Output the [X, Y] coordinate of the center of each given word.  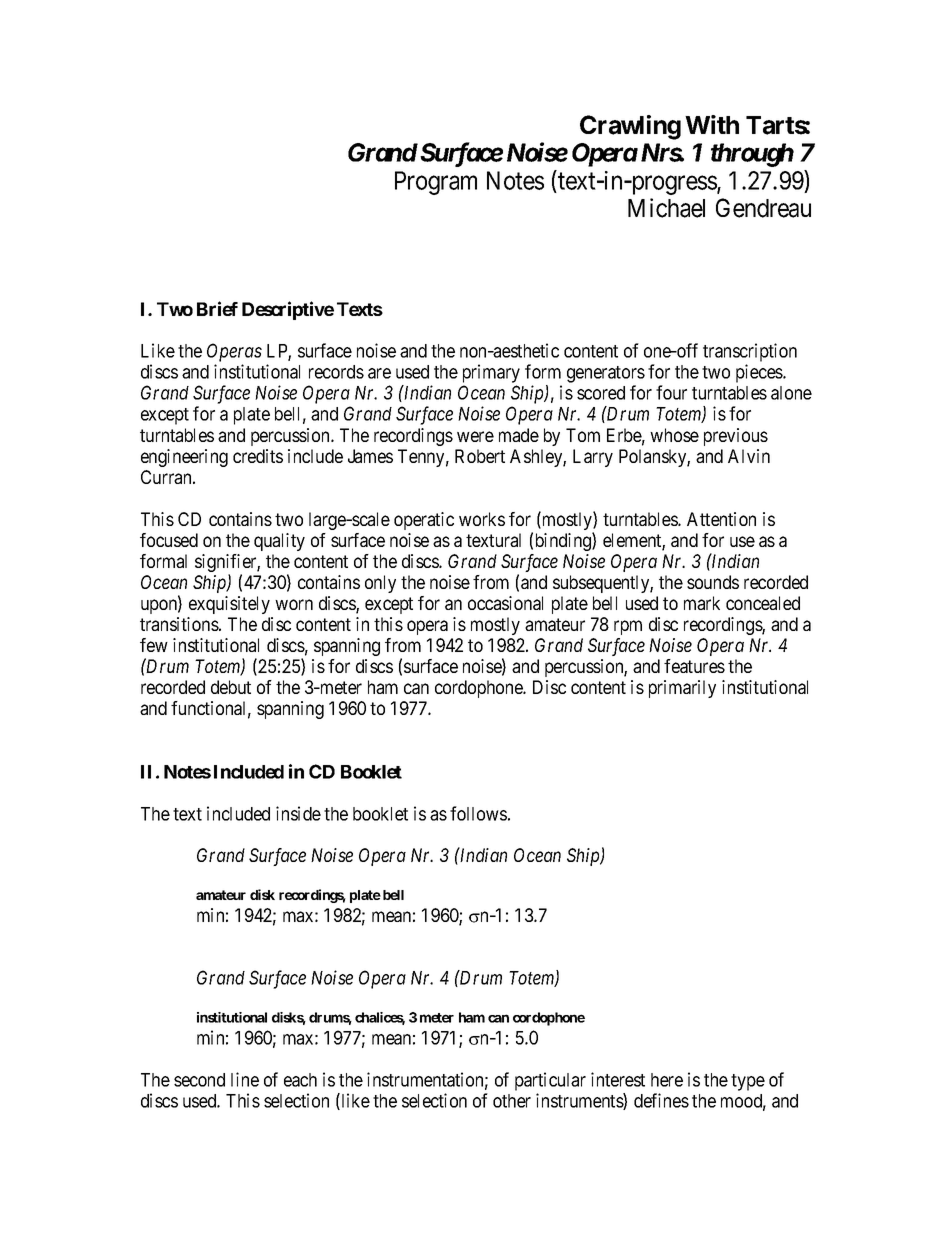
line [245, 1079]
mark [702, 603]
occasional [505, 603]
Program [436, 183]
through [752, 155]
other [512, 1101]
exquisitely [229, 605]
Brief [217, 308]
